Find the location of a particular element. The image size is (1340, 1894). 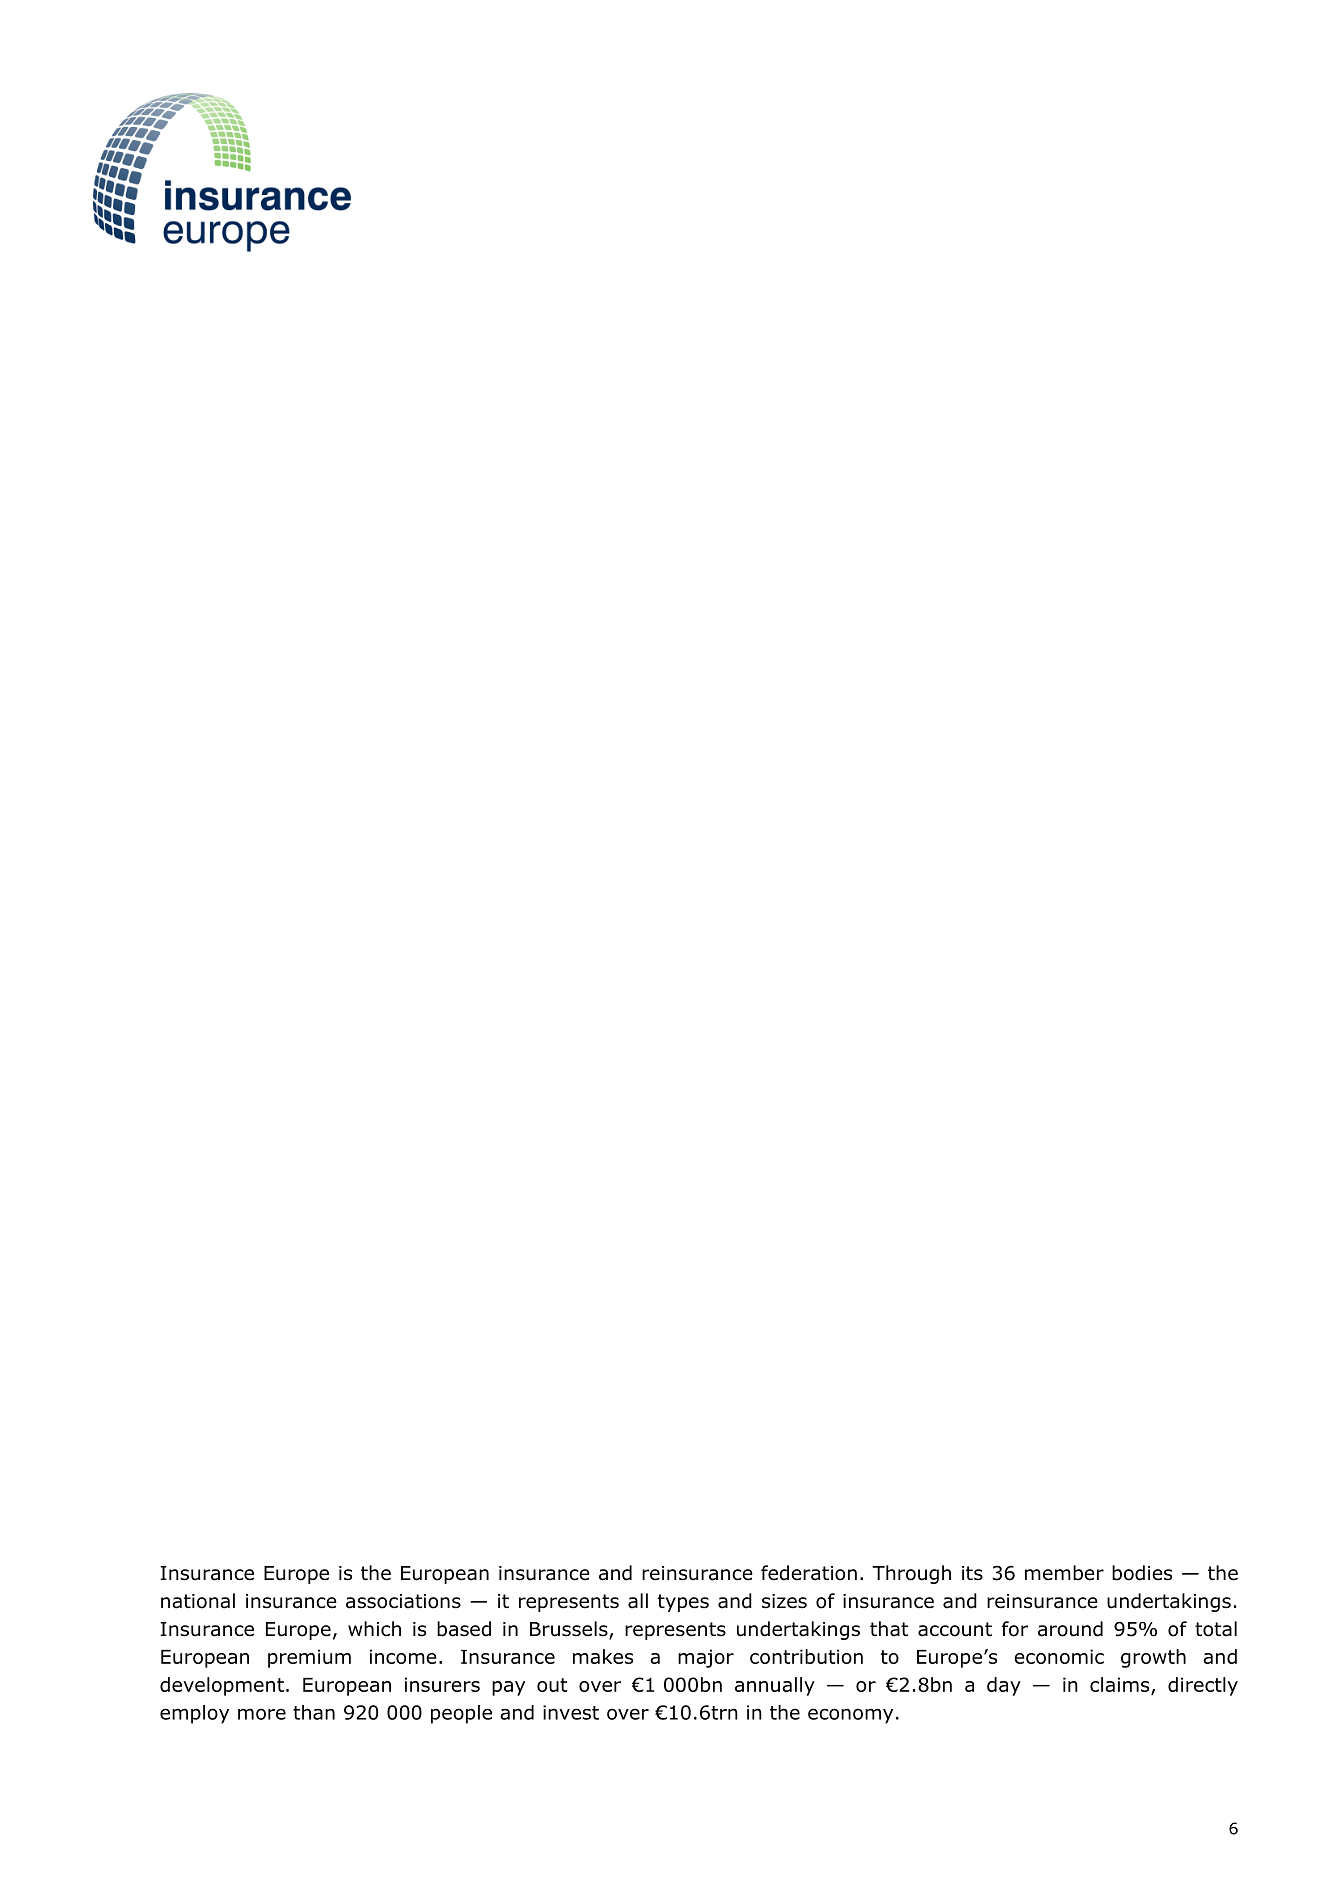

Brussels is located at coordinates (570, 1630).
